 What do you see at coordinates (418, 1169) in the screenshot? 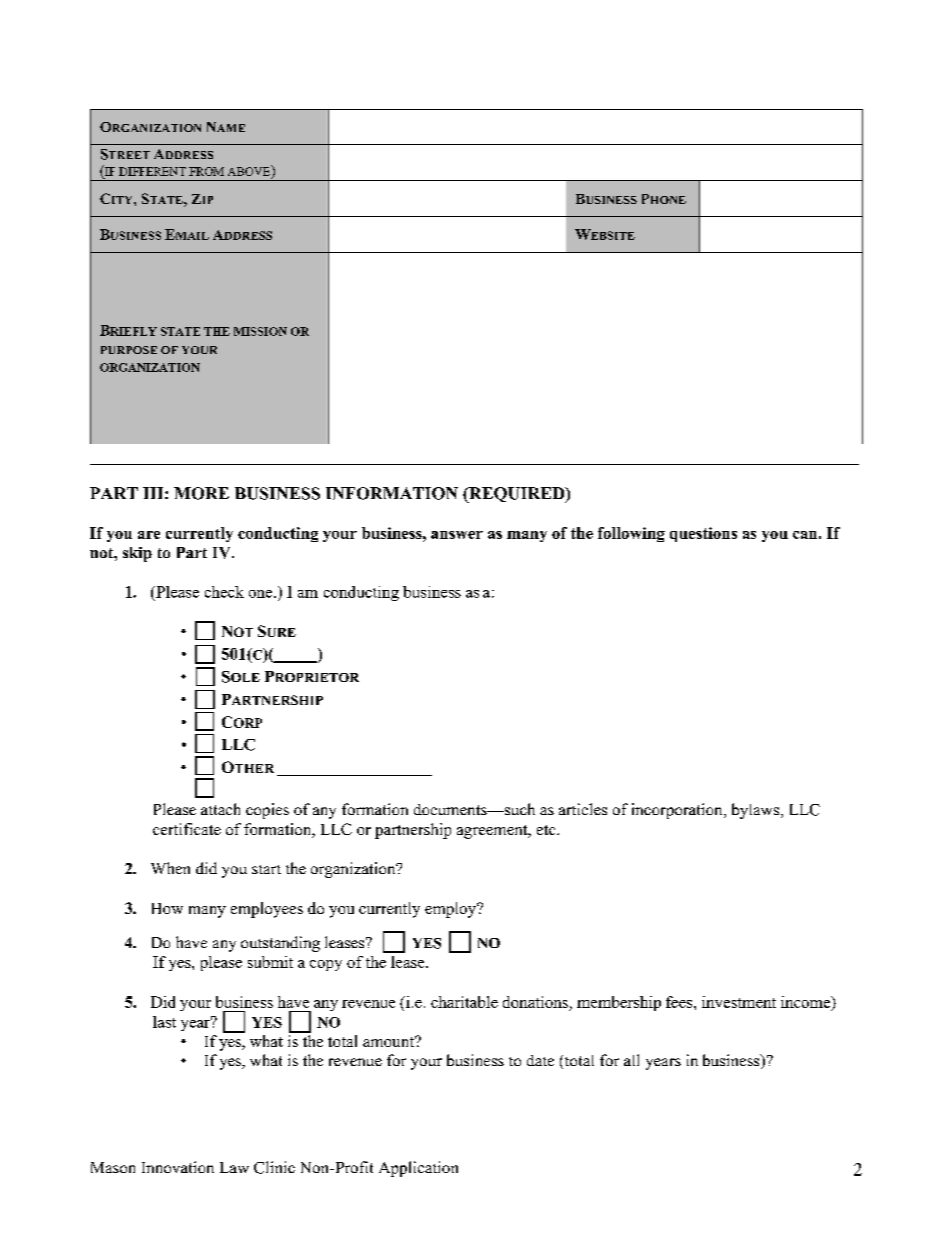
I see `Application` at bounding box center [418, 1169].
